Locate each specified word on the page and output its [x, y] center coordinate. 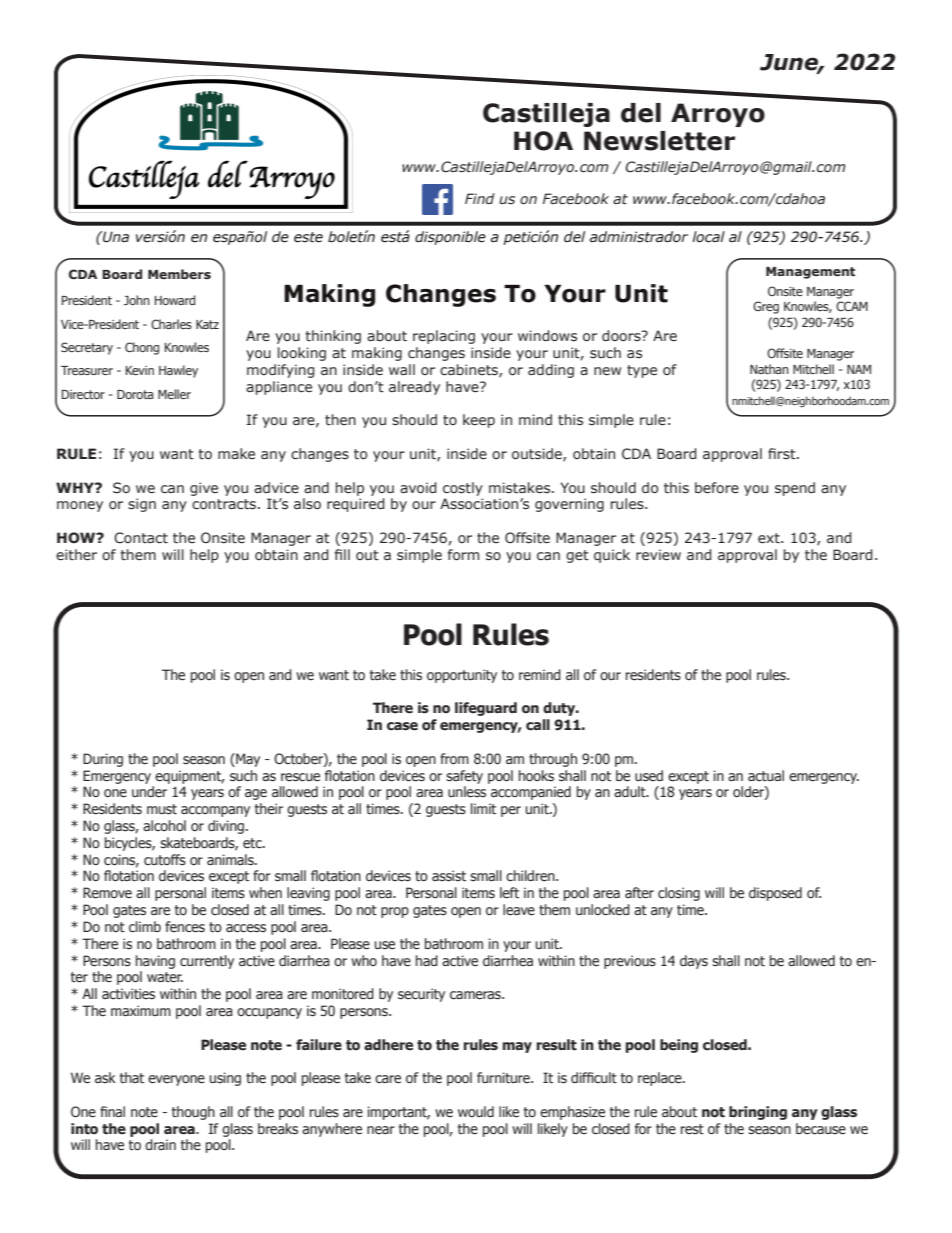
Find [480, 198]
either [76, 555]
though [193, 1113]
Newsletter [659, 141]
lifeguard [486, 709]
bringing [758, 1113]
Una [115, 237]
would [476, 1111]
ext [770, 538]
